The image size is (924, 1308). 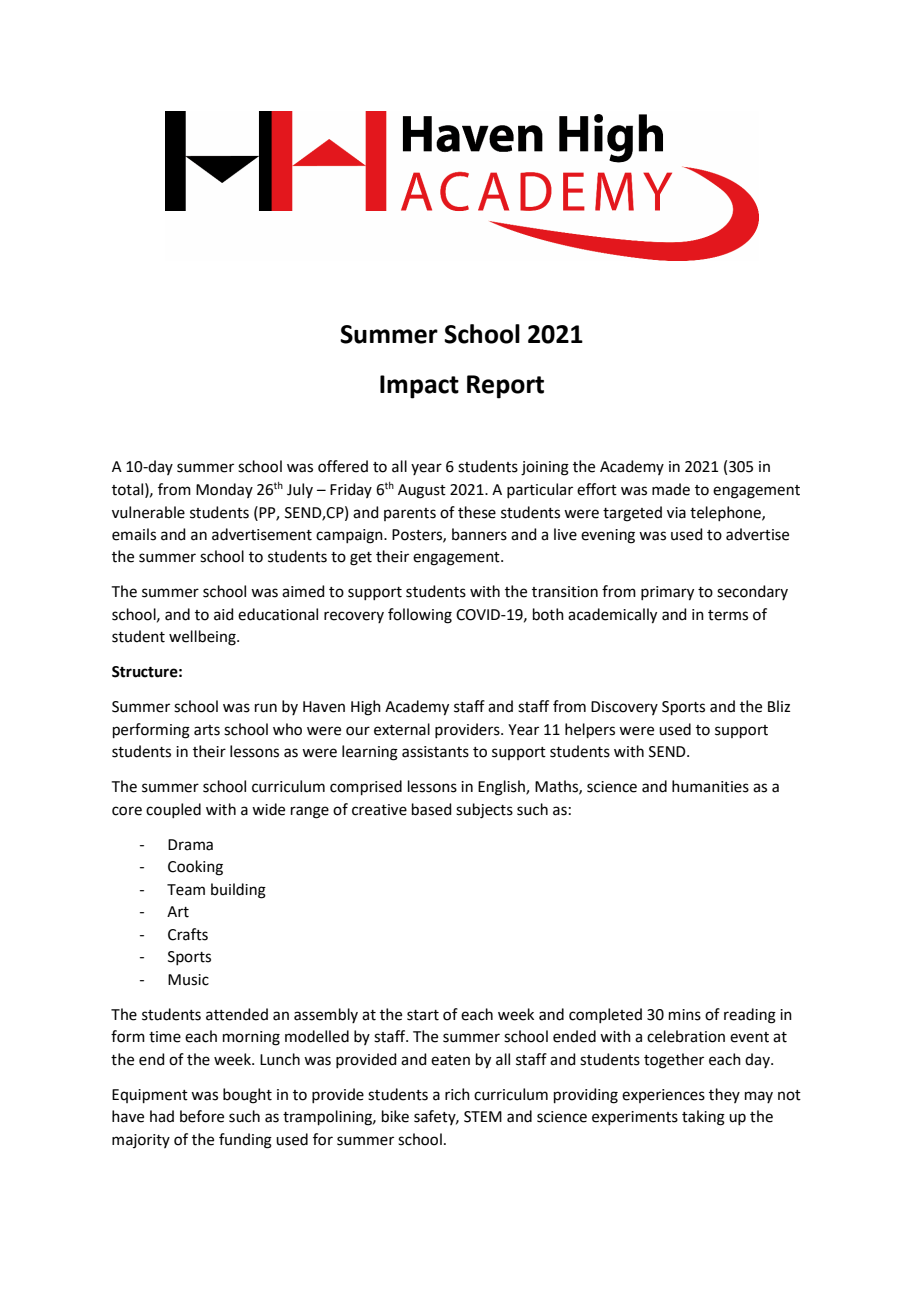 I want to click on terms, so click(x=728, y=615).
